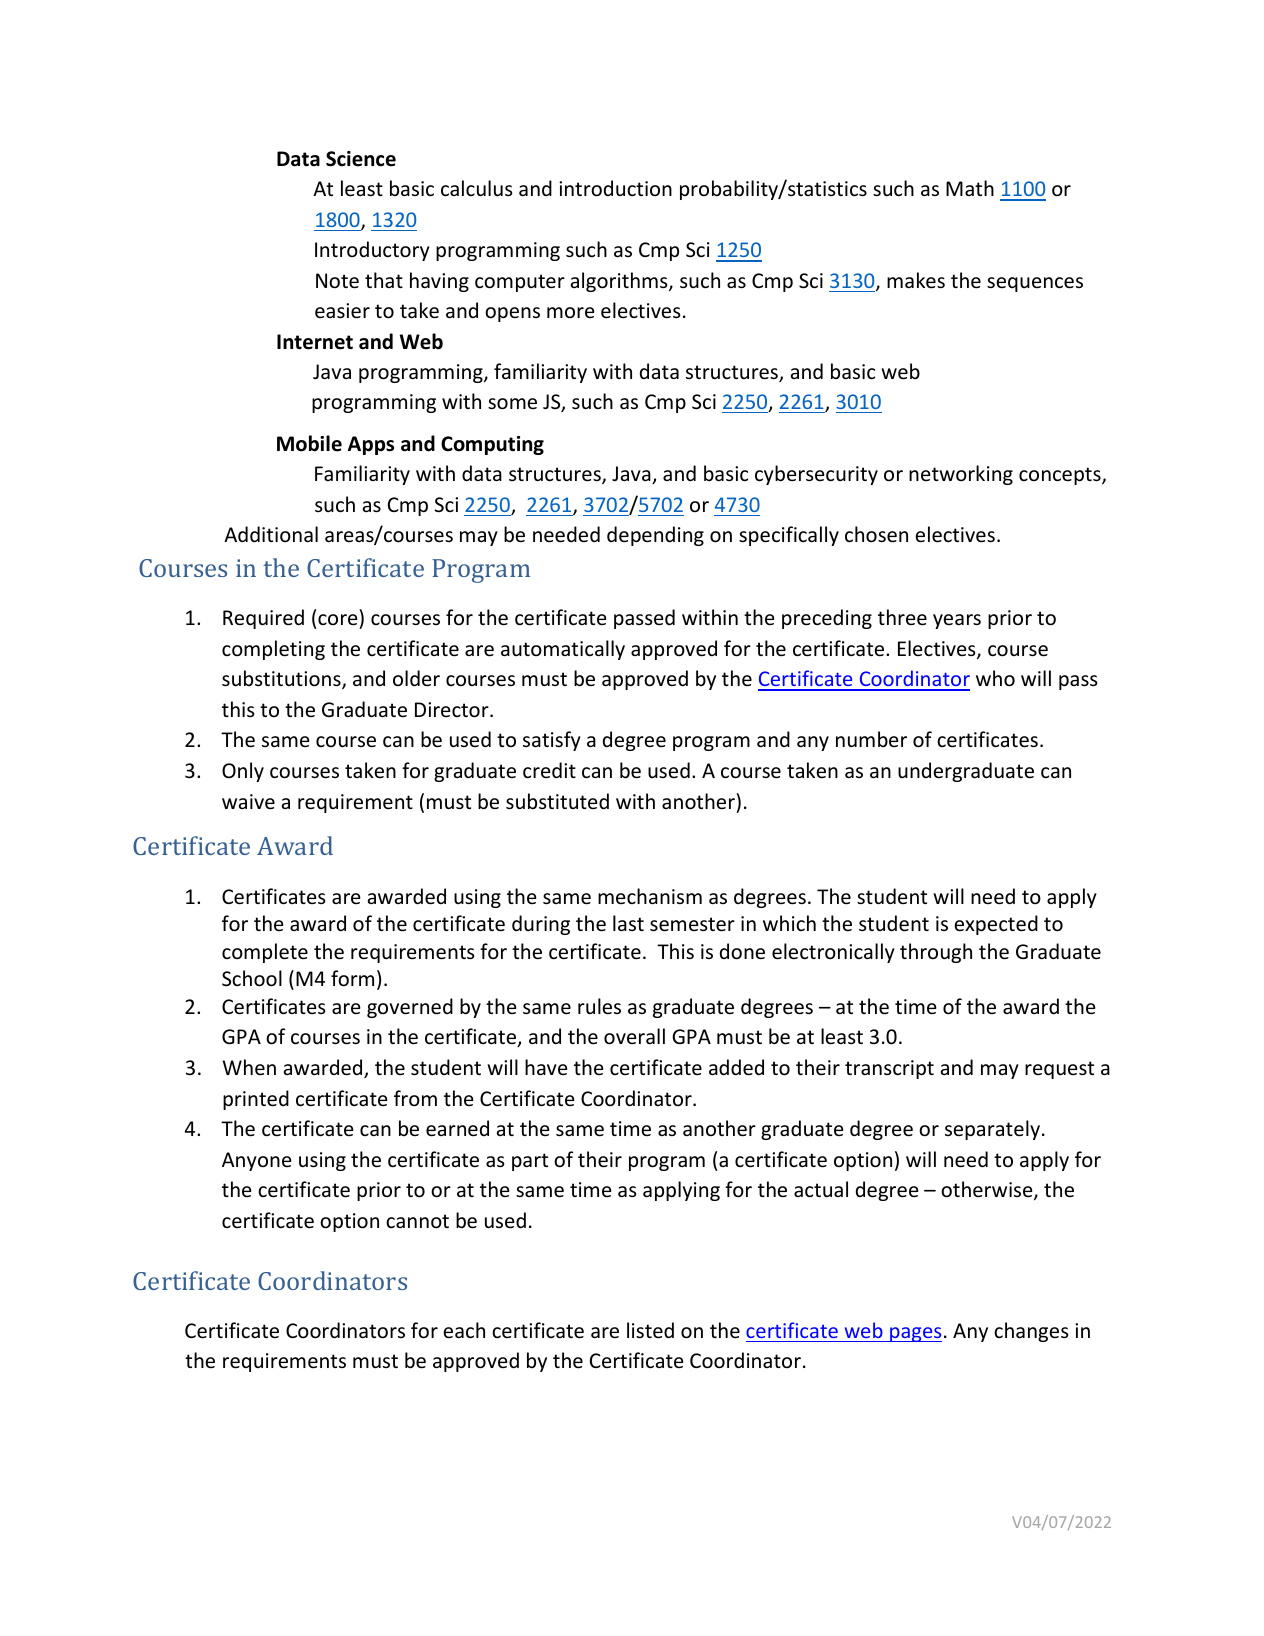 The width and height of the image is (1264, 1636). Describe the element at coordinates (339, 621) in the image. I see `core` at that location.
